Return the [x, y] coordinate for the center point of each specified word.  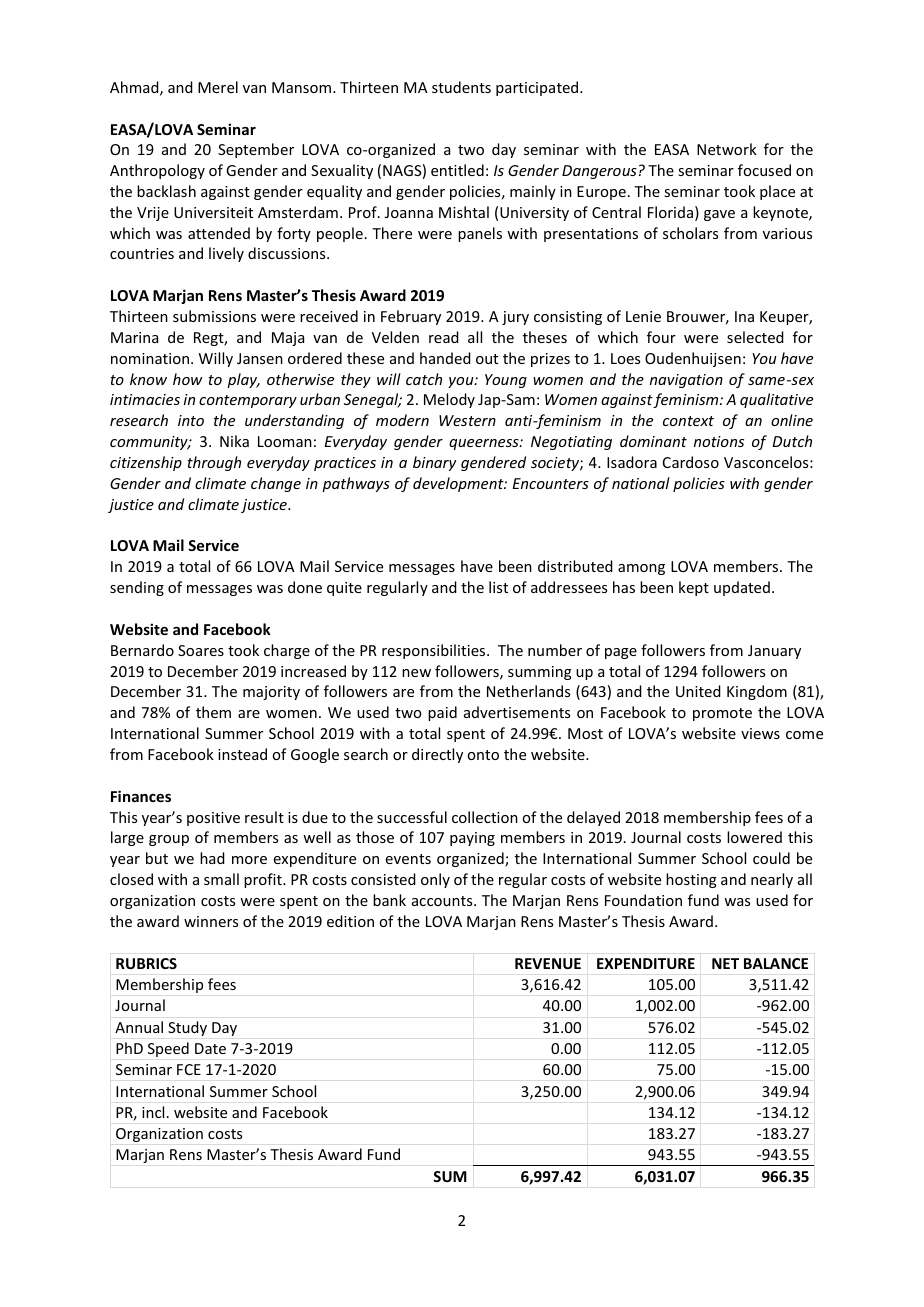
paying [472, 839]
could [771, 858]
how [187, 379]
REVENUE [548, 963]
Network [727, 149]
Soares [201, 650]
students [461, 87]
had [212, 858]
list [498, 587]
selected [755, 337]
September [256, 150]
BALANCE [776, 963]
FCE [189, 1069]
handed [445, 358]
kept [694, 588]
